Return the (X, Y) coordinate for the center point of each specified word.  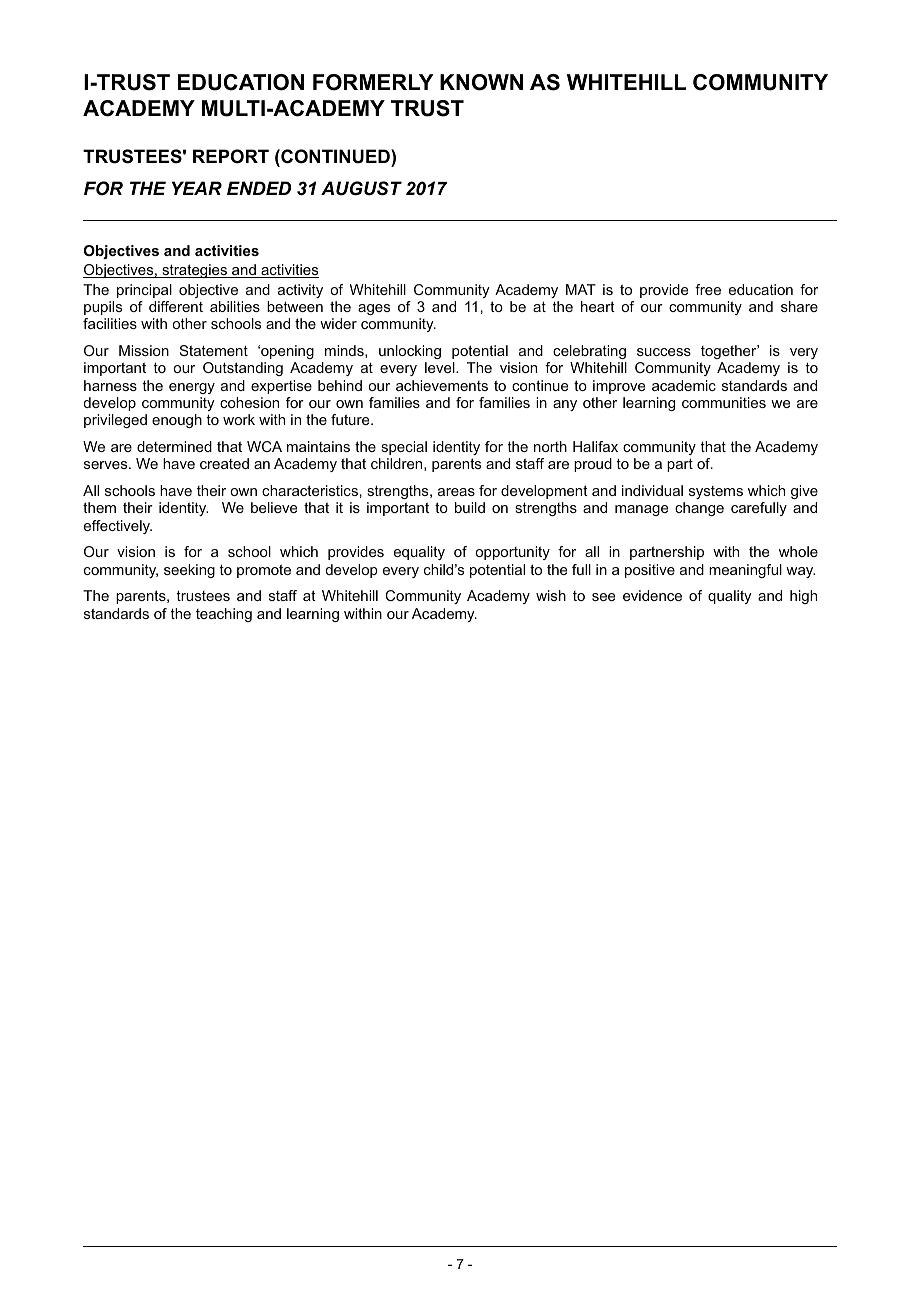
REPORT (231, 156)
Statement (214, 350)
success (664, 352)
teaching (224, 615)
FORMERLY (373, 82)
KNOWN (481, 82)
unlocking (410, 352)
